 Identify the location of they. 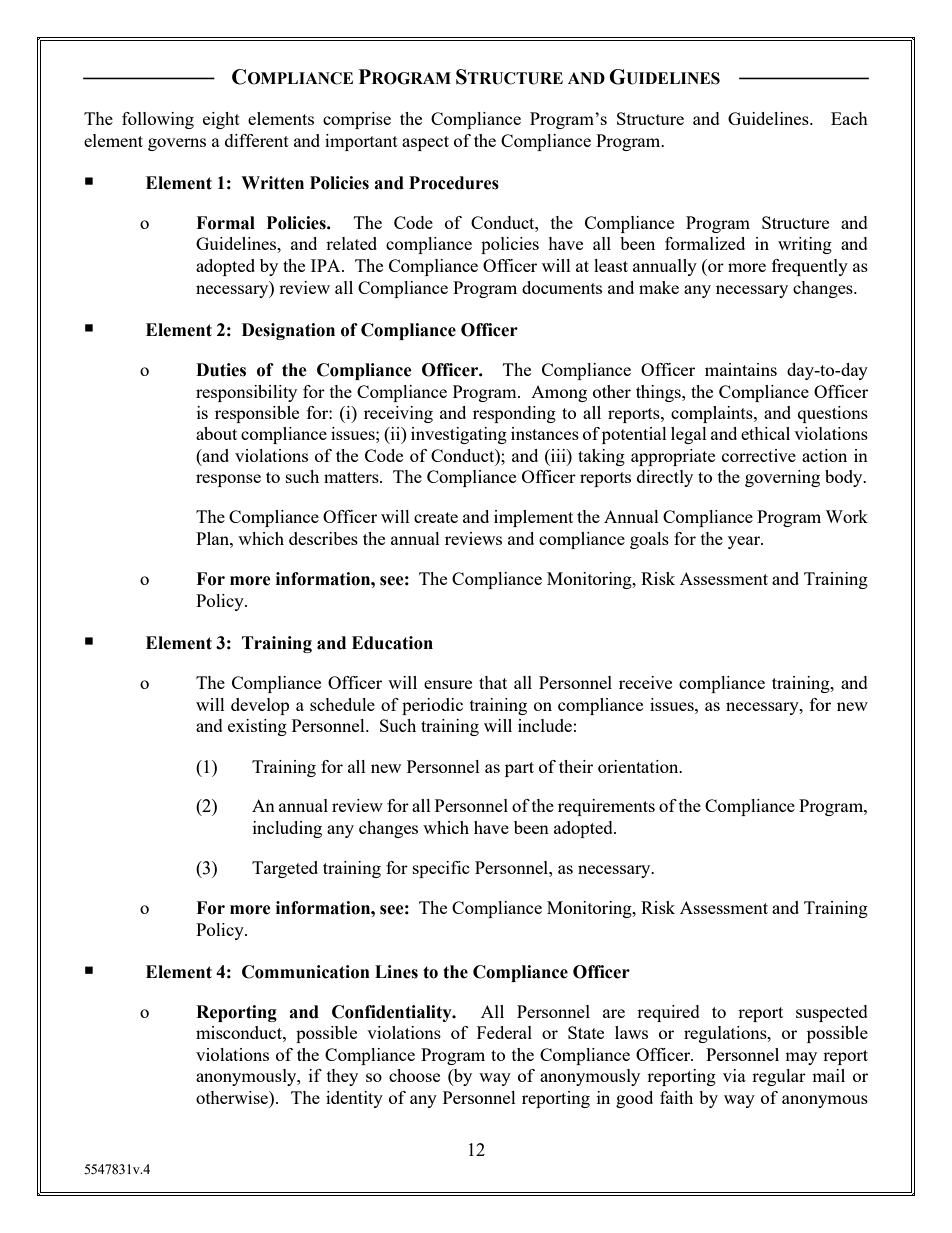
(342, 1077).
